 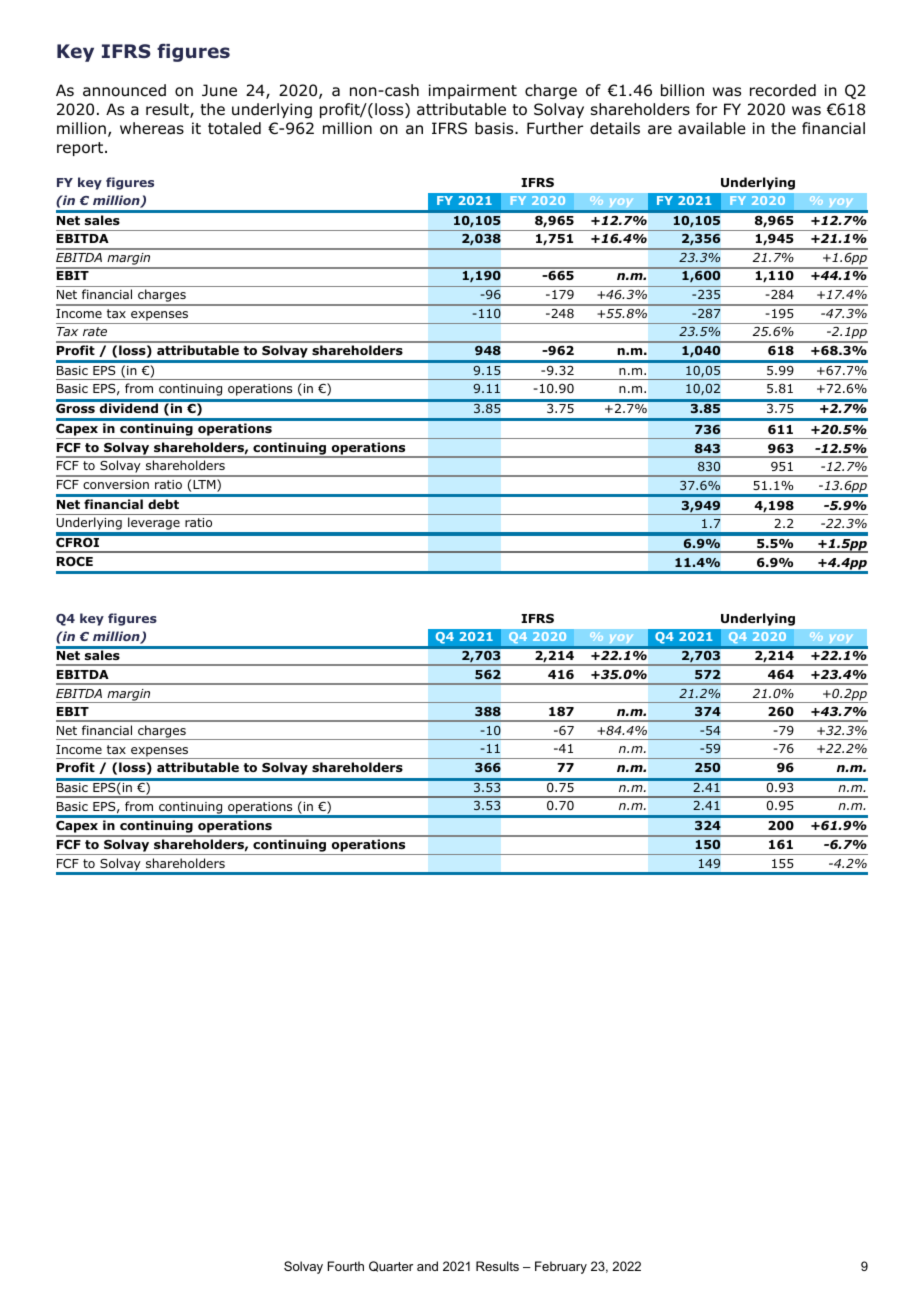 What do you see at coordinates (346, 1266) in the image?
I see `Fourth` at bounding box center [346, 1266].
